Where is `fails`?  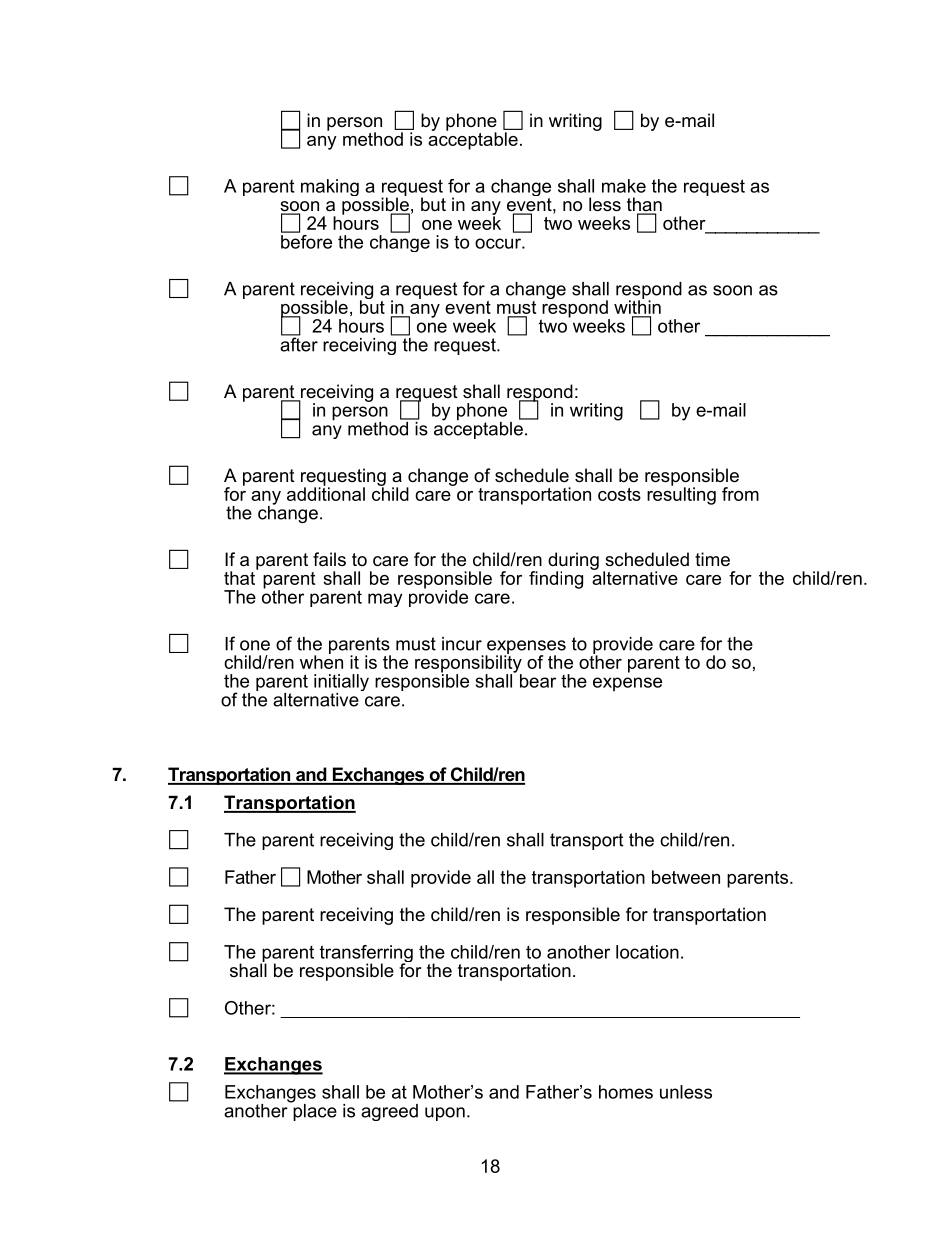
fails is located at coordinates (329, 559).
